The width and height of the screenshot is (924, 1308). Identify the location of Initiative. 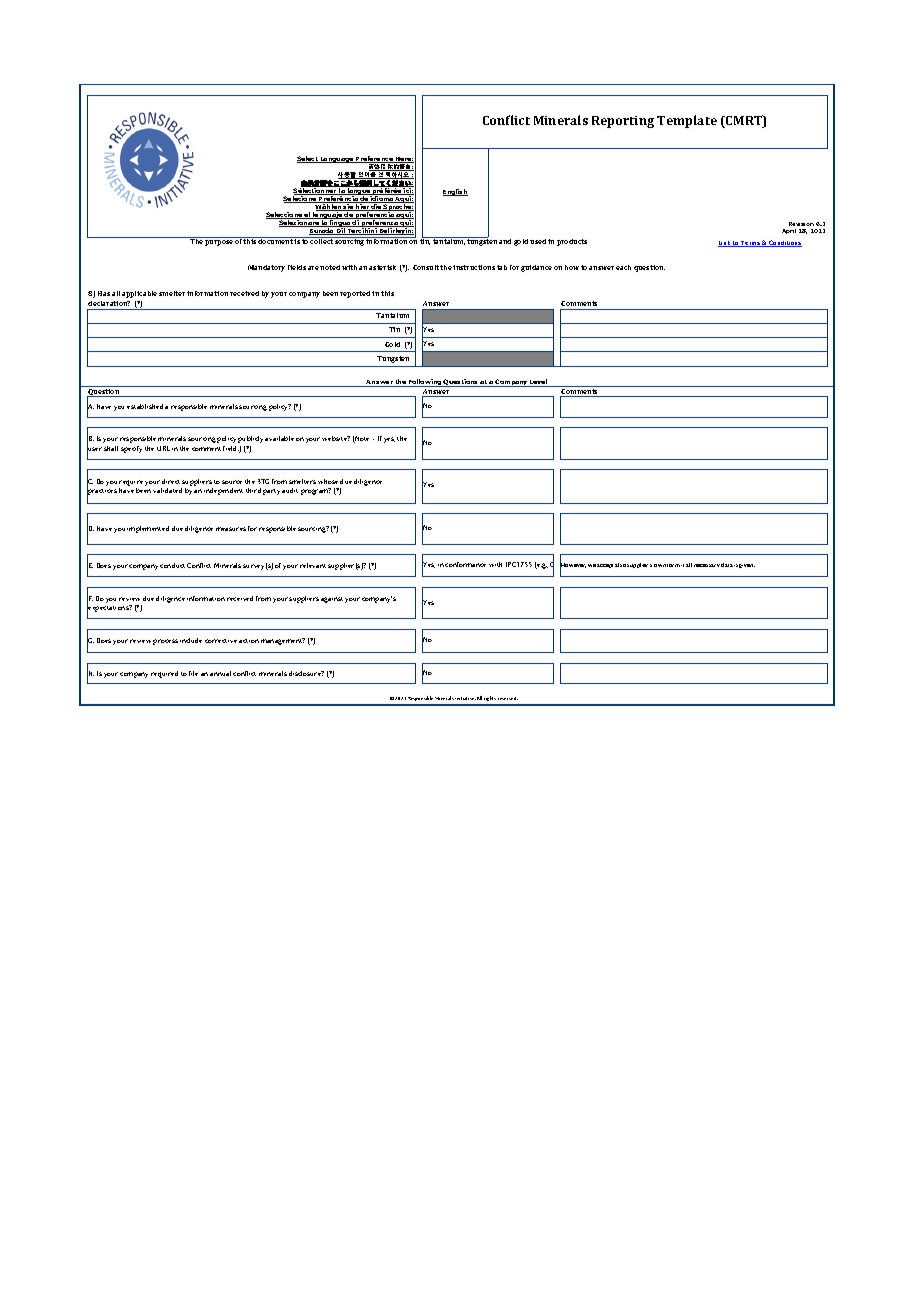
(465, 698).
